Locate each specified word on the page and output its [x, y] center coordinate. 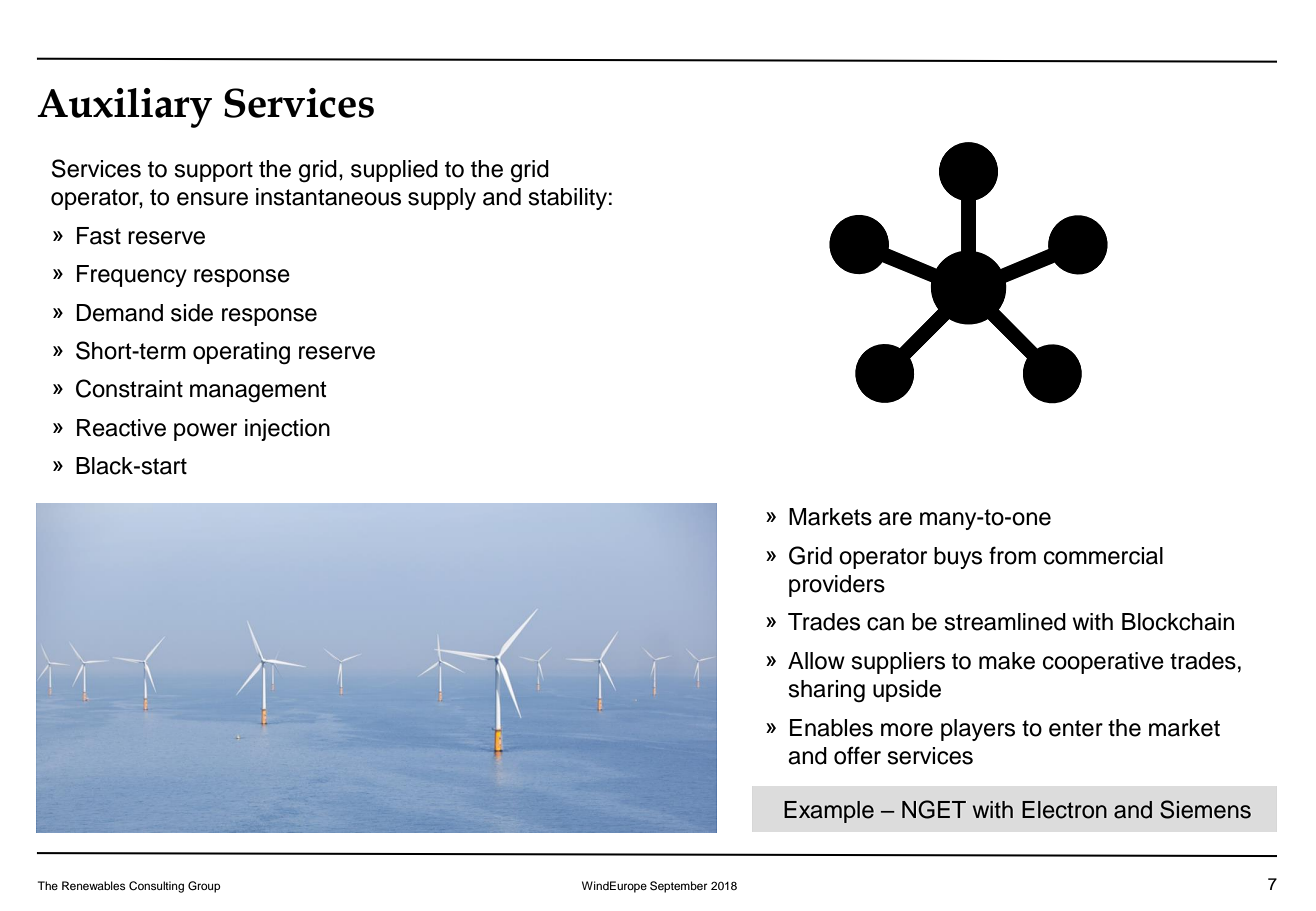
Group [204, 887]
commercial [1103, 556]
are [895, 519]
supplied [394, 171]
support [213, 171]
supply [442, 199]
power [205, 432]
